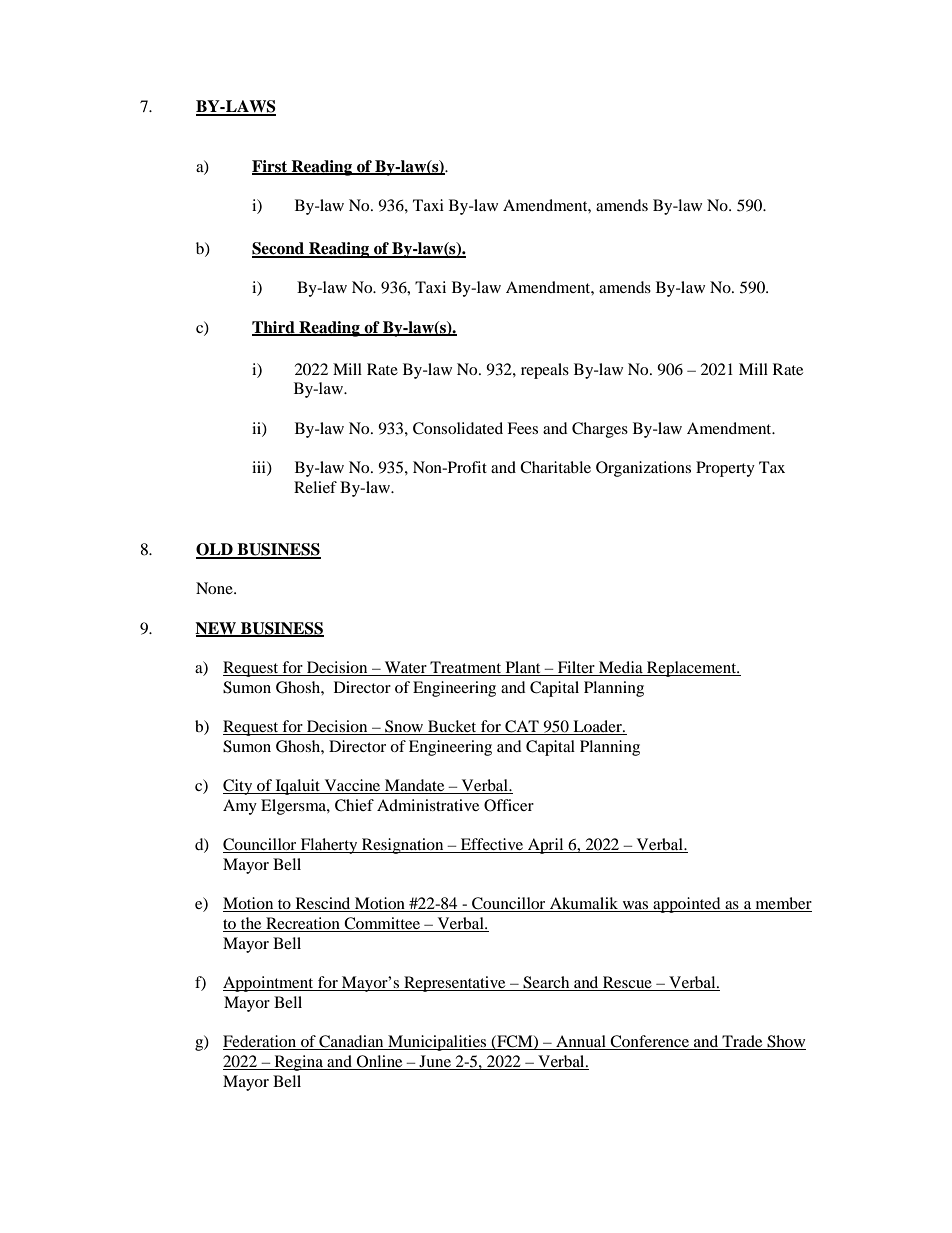 The width and height of the screenshot is (952, 1233). I want to click on Plant, so click(523, 668).
